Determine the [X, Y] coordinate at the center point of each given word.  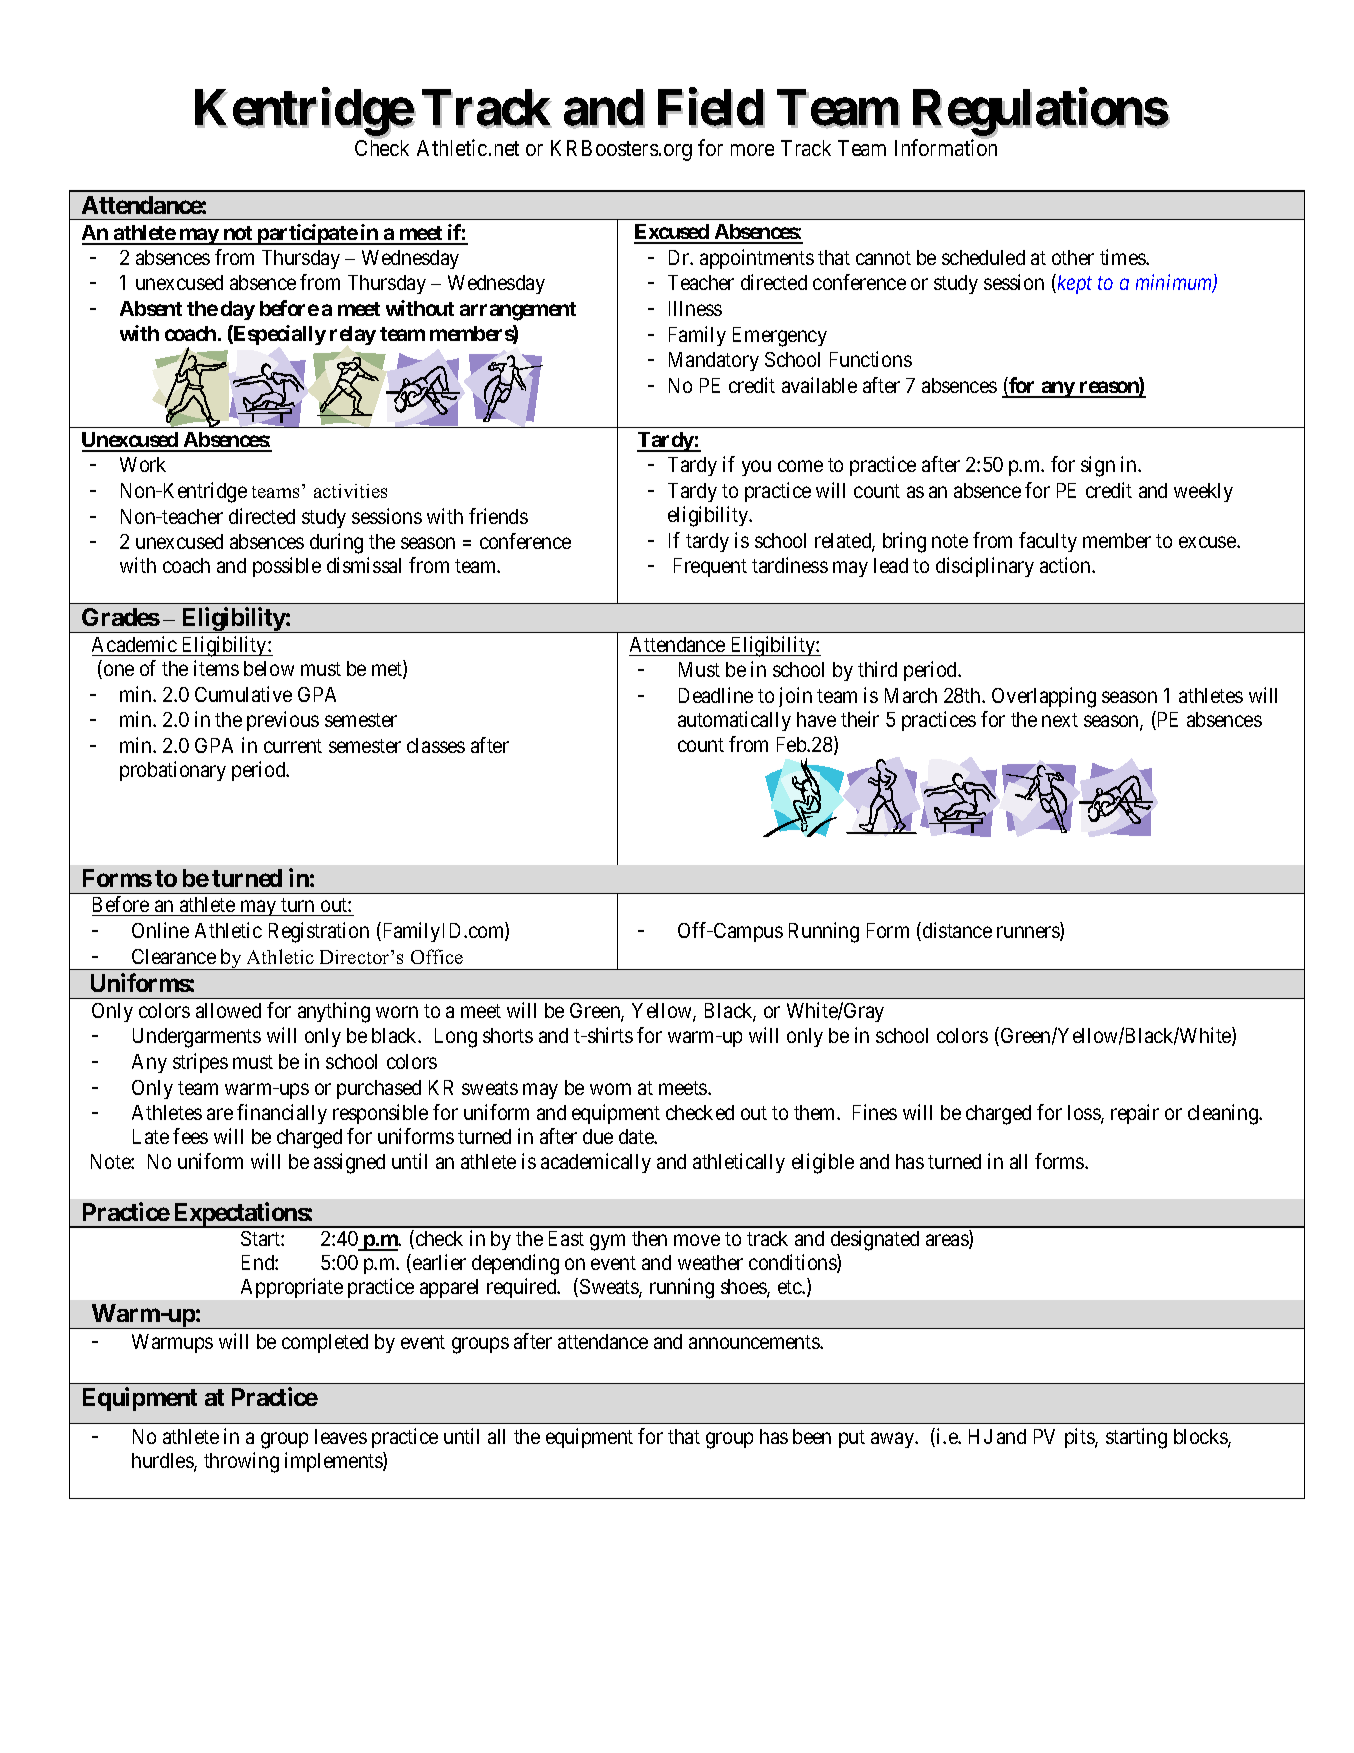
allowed [228, 1010]
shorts [508, 1035]
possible [287, 567]
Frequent [710, 567]
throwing [241, 1462]
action [1066, 565]
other [1073, 257]
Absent [151, 308]
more [752, 150]
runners [1029, 933]
